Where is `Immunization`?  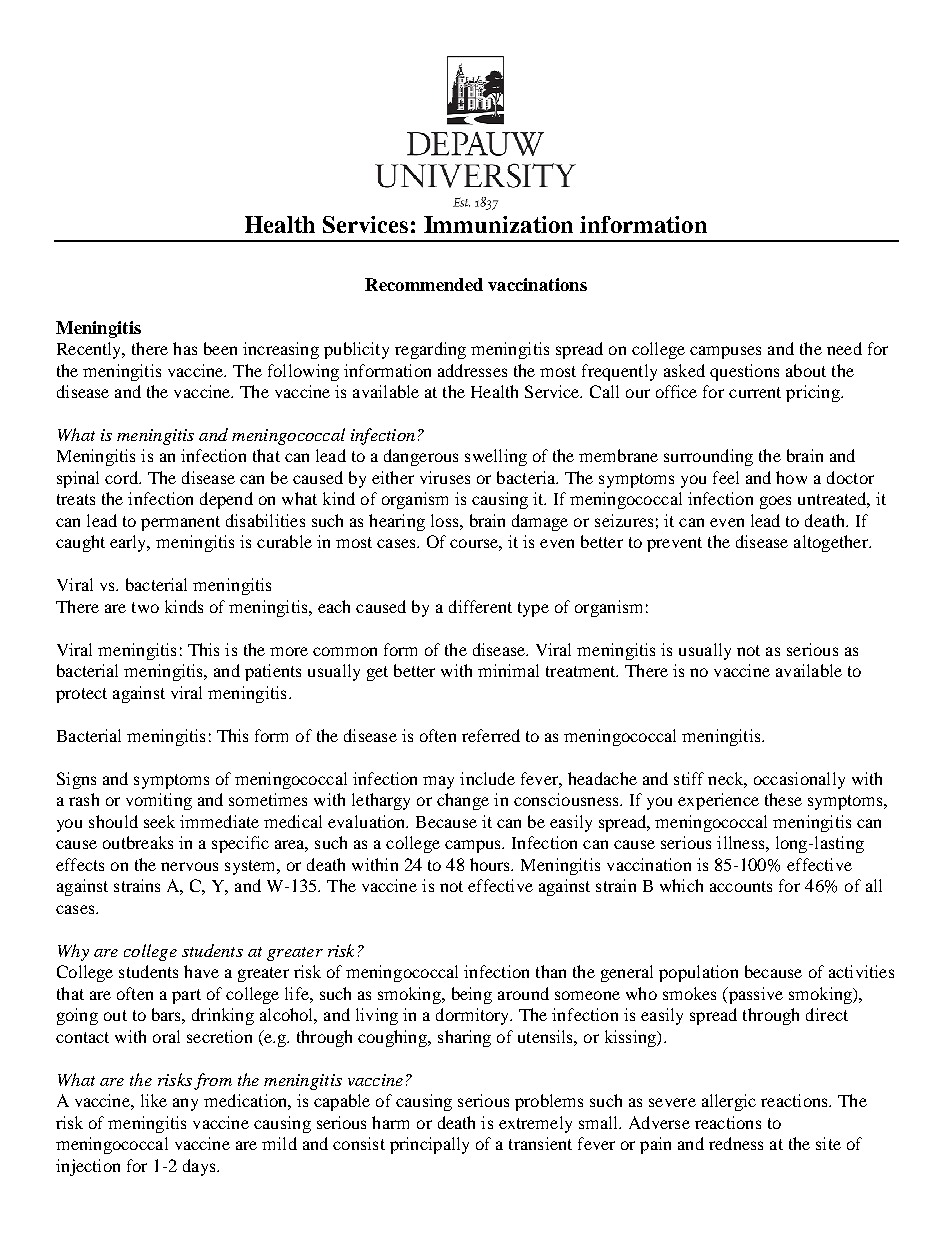 Immunization is located at coordinates (498, 224).
